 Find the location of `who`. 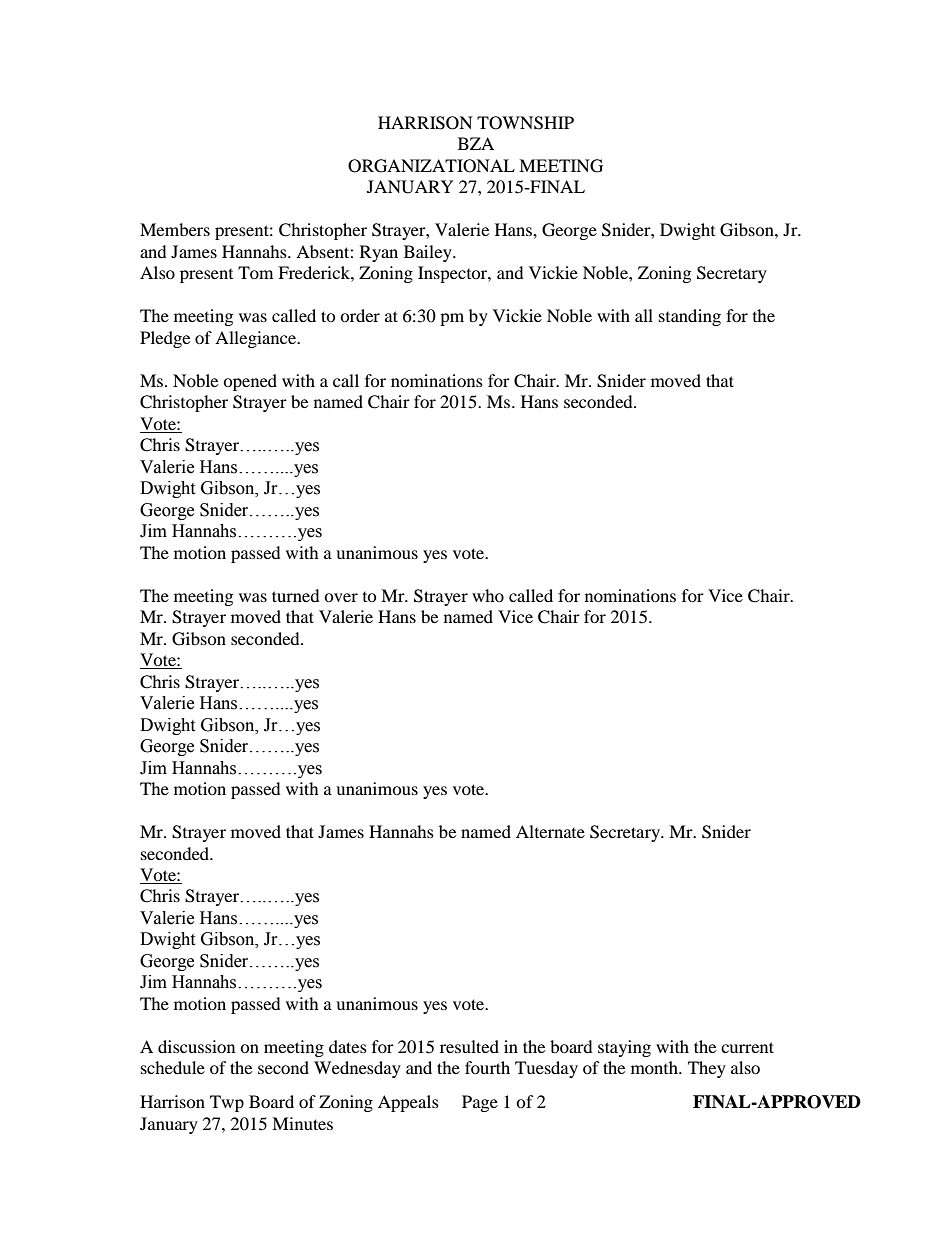

who is located at coordinates (488, 595).
